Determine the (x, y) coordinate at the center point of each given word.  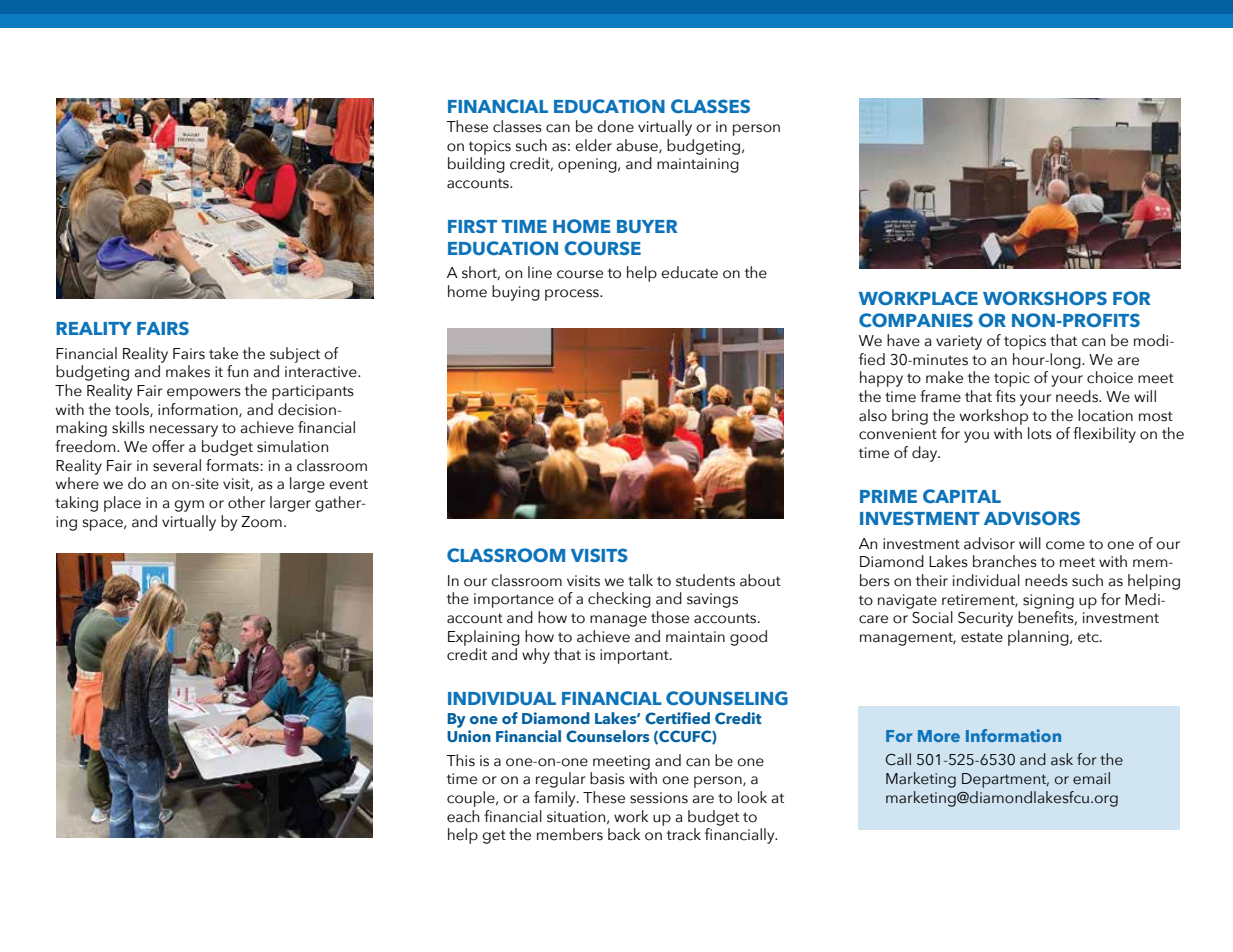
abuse (638, 146)
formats (233, 465)
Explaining (484, 638)
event (348, 484)
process (573, 295)
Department (1005, 780)
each (463, 816)
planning (1039, 638)
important (635, 656)
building (476, 165)
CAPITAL (962, 496)
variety (959, 342)
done (615, 126)
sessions (659, 798)
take (223, 353)
